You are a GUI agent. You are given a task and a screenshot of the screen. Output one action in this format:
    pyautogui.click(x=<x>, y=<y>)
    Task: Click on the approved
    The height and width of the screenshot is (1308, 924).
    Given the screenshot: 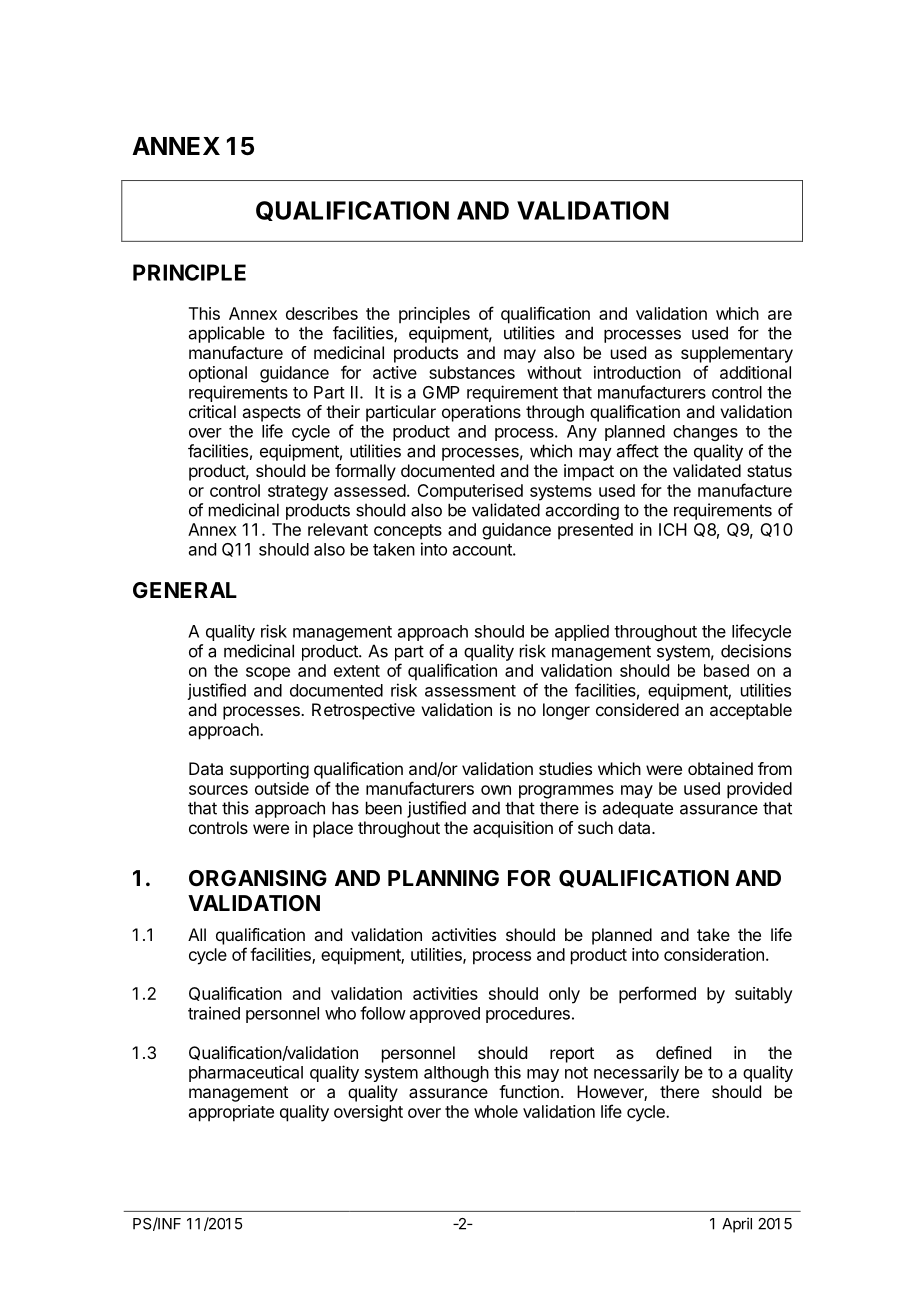 What is the action you would take?
    pyautogui.click(x=445, y=1015)
